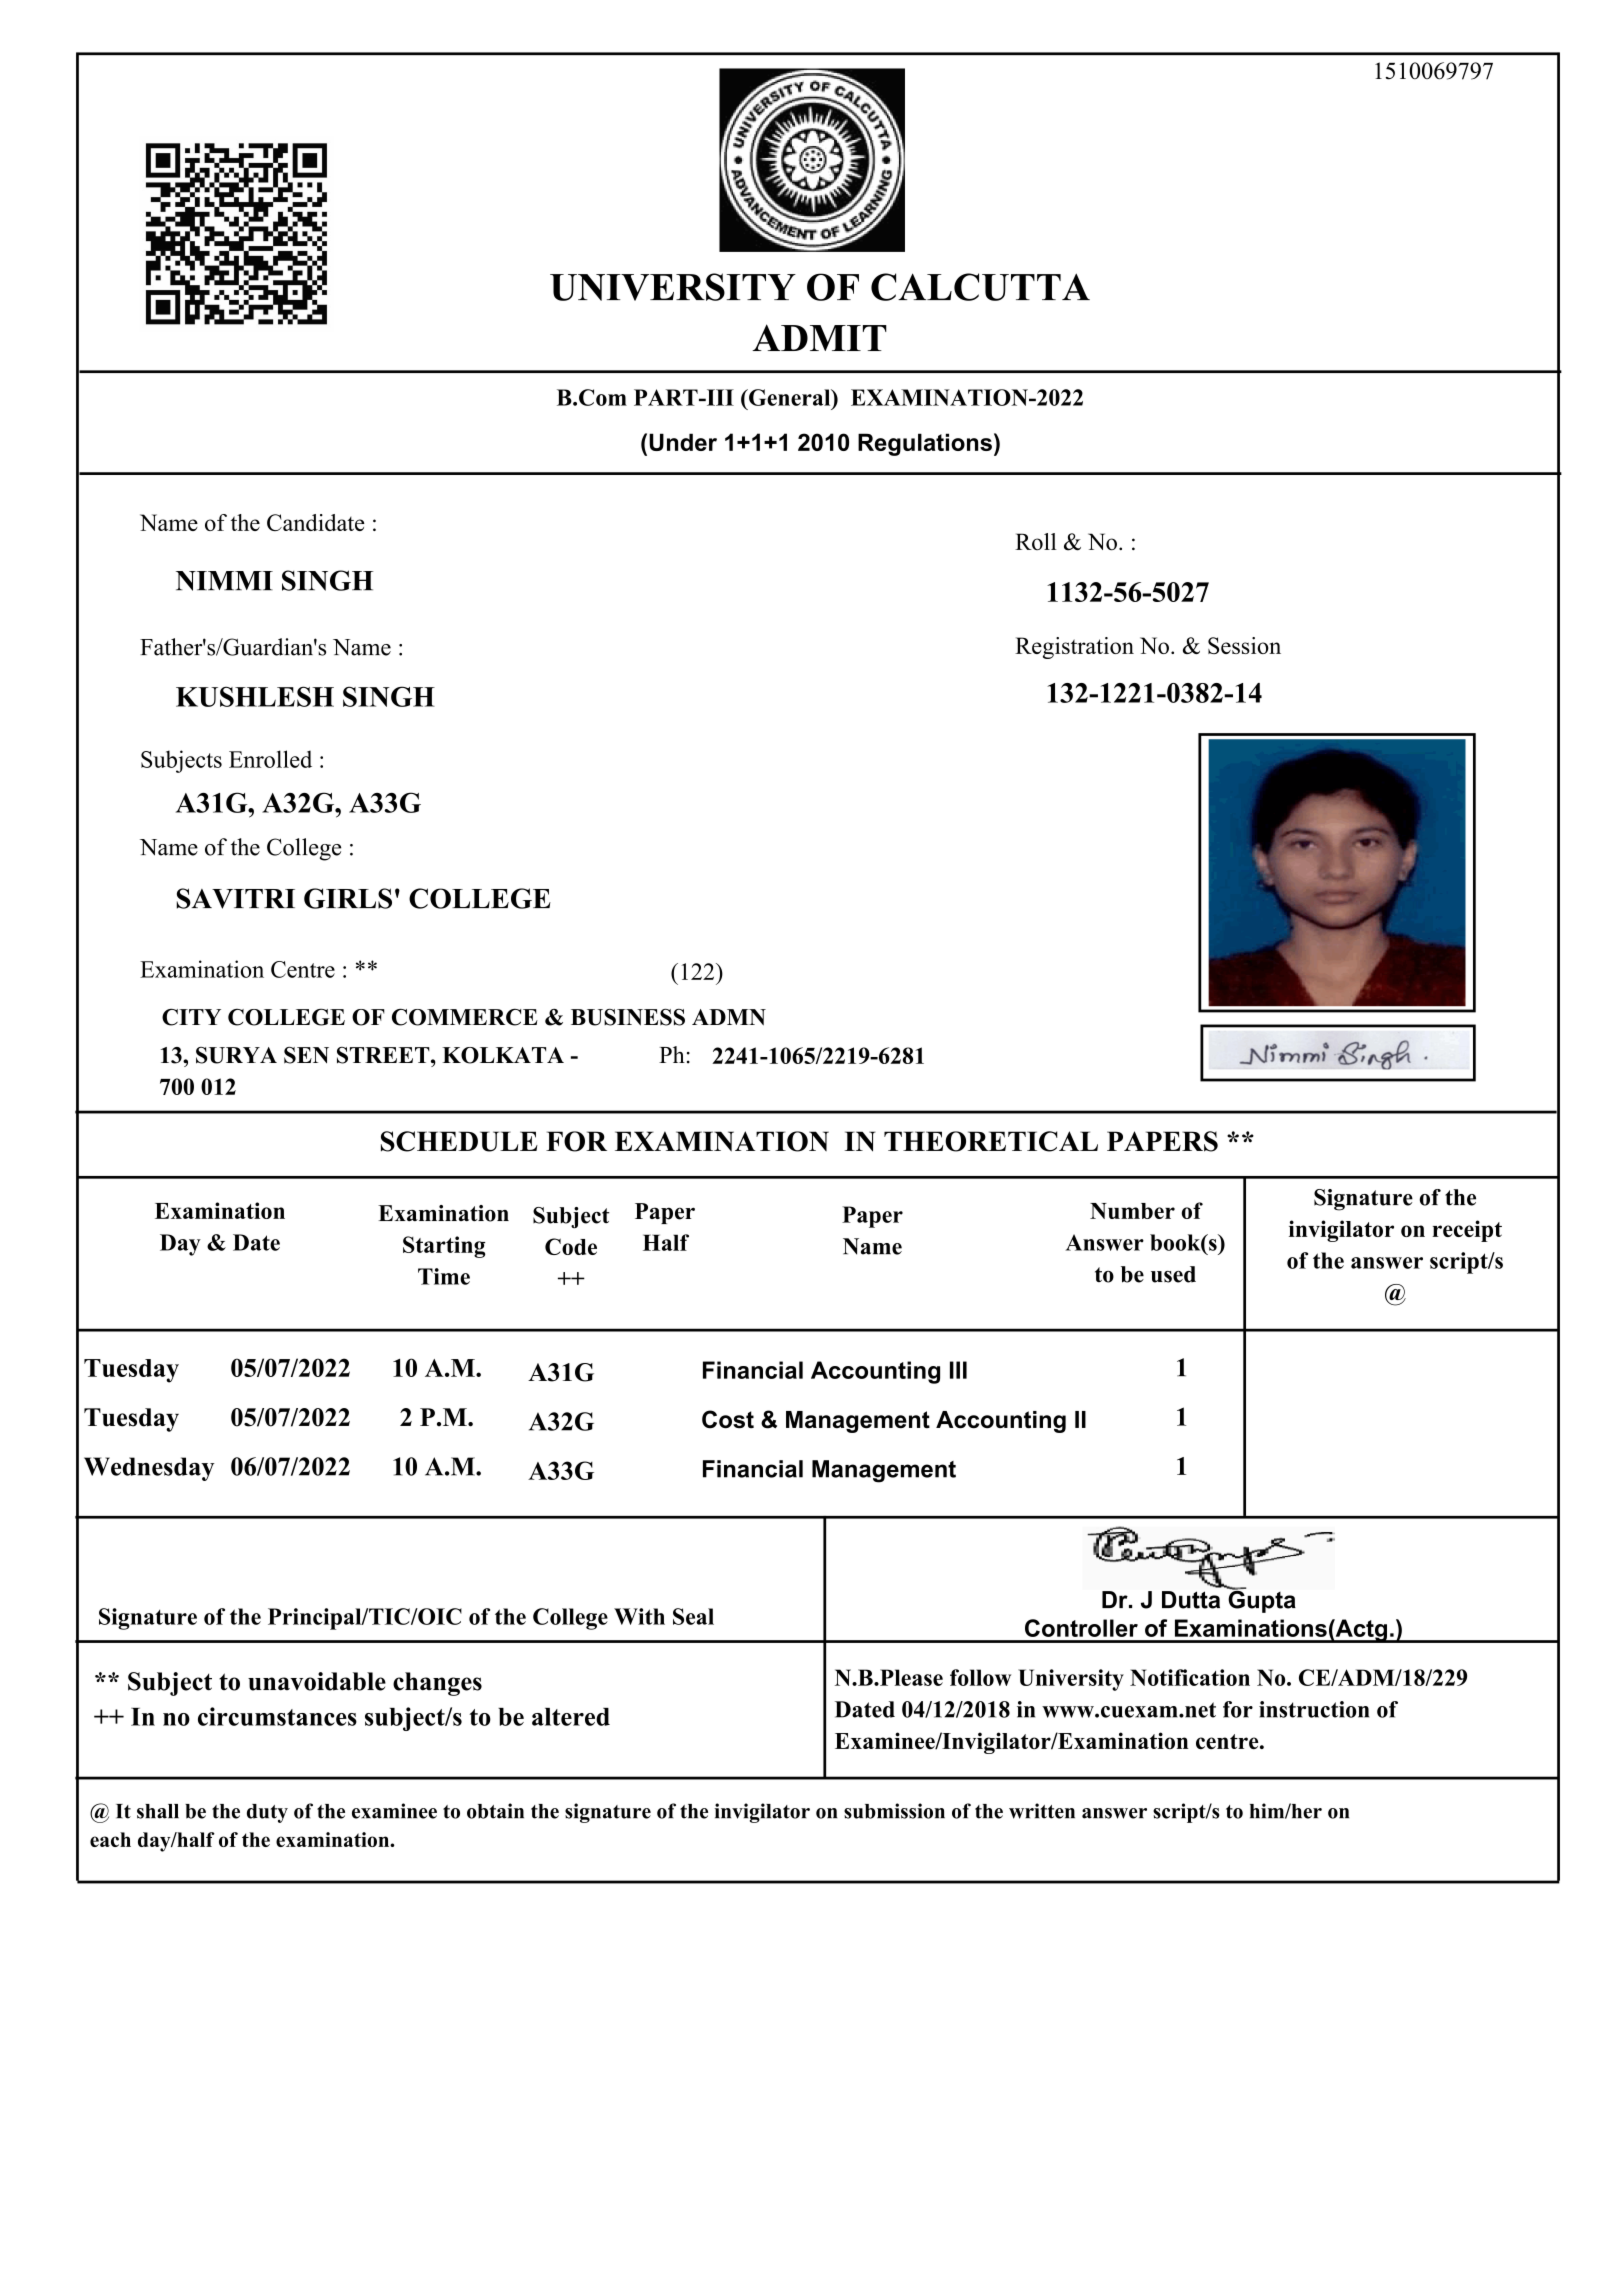 The width and height of the image is (1617, 2288). What do you see at coordinates (267, 1813) in the image?
I see `duty` at bounding box center [267, 1813].
